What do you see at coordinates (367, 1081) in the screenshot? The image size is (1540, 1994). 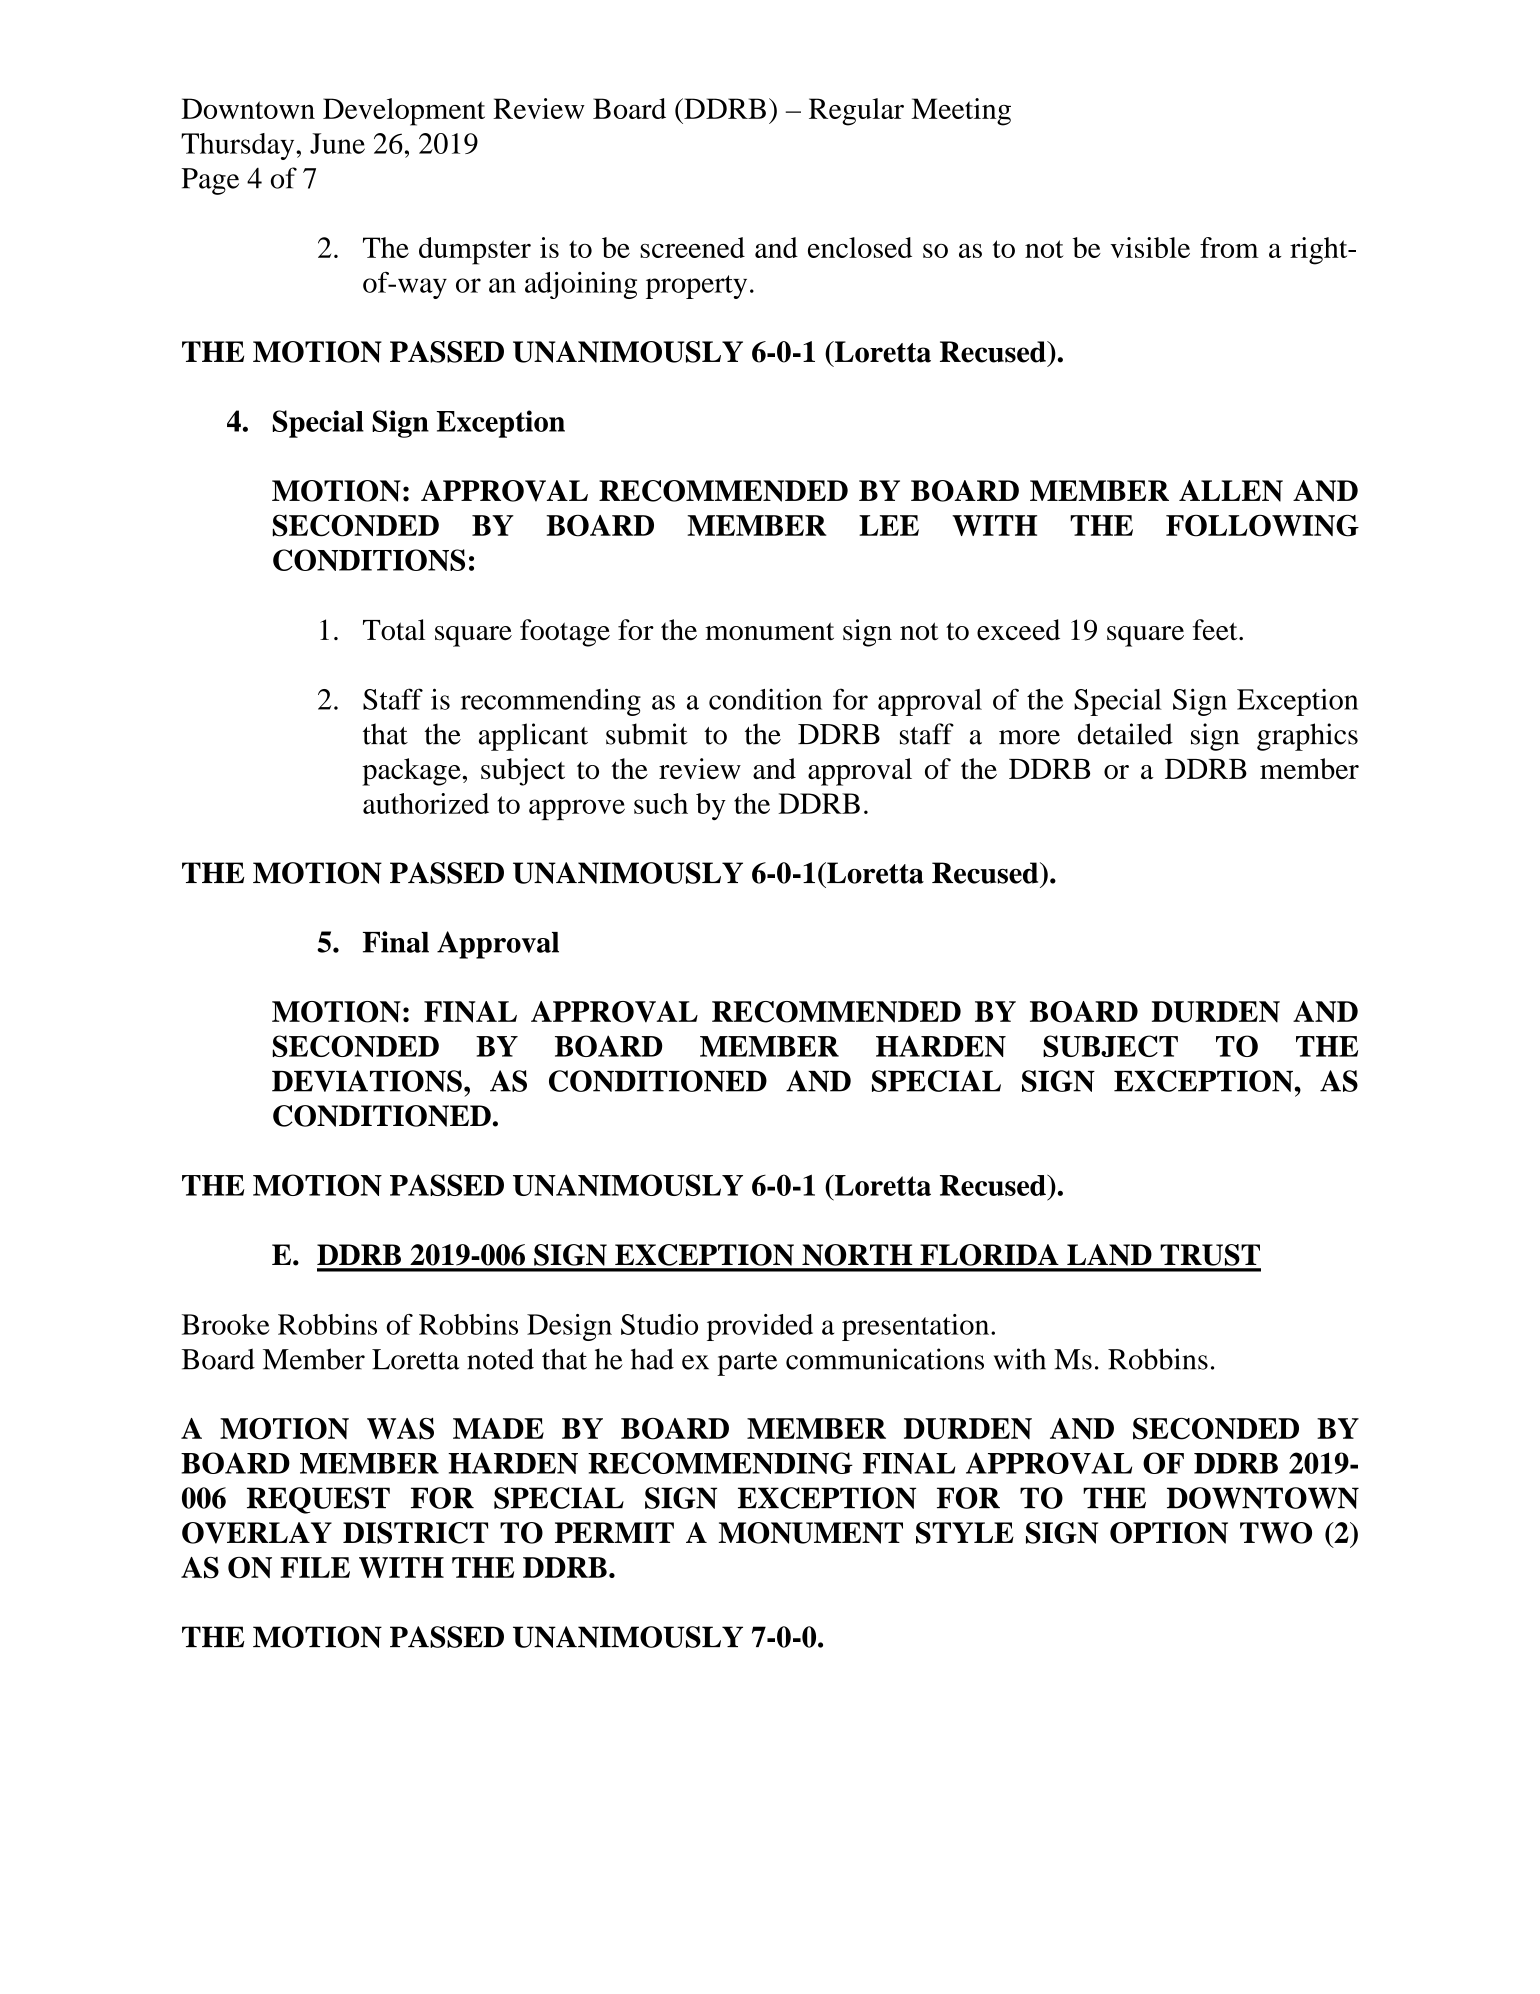 I see `DEVIATIONS` at bounding box center [367, 1081].
